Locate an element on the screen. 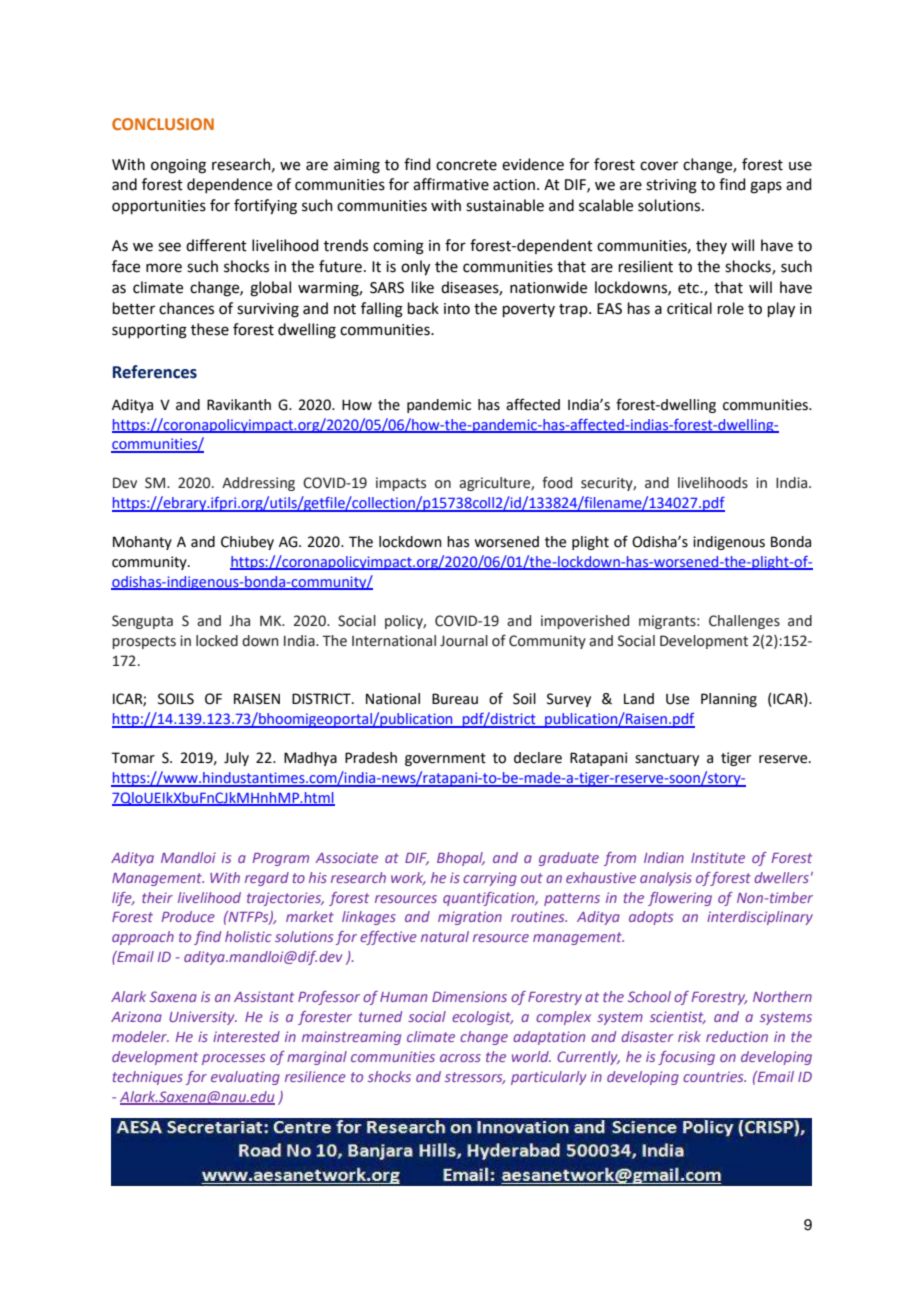  focusing is located at coordinates (686, 1058).
